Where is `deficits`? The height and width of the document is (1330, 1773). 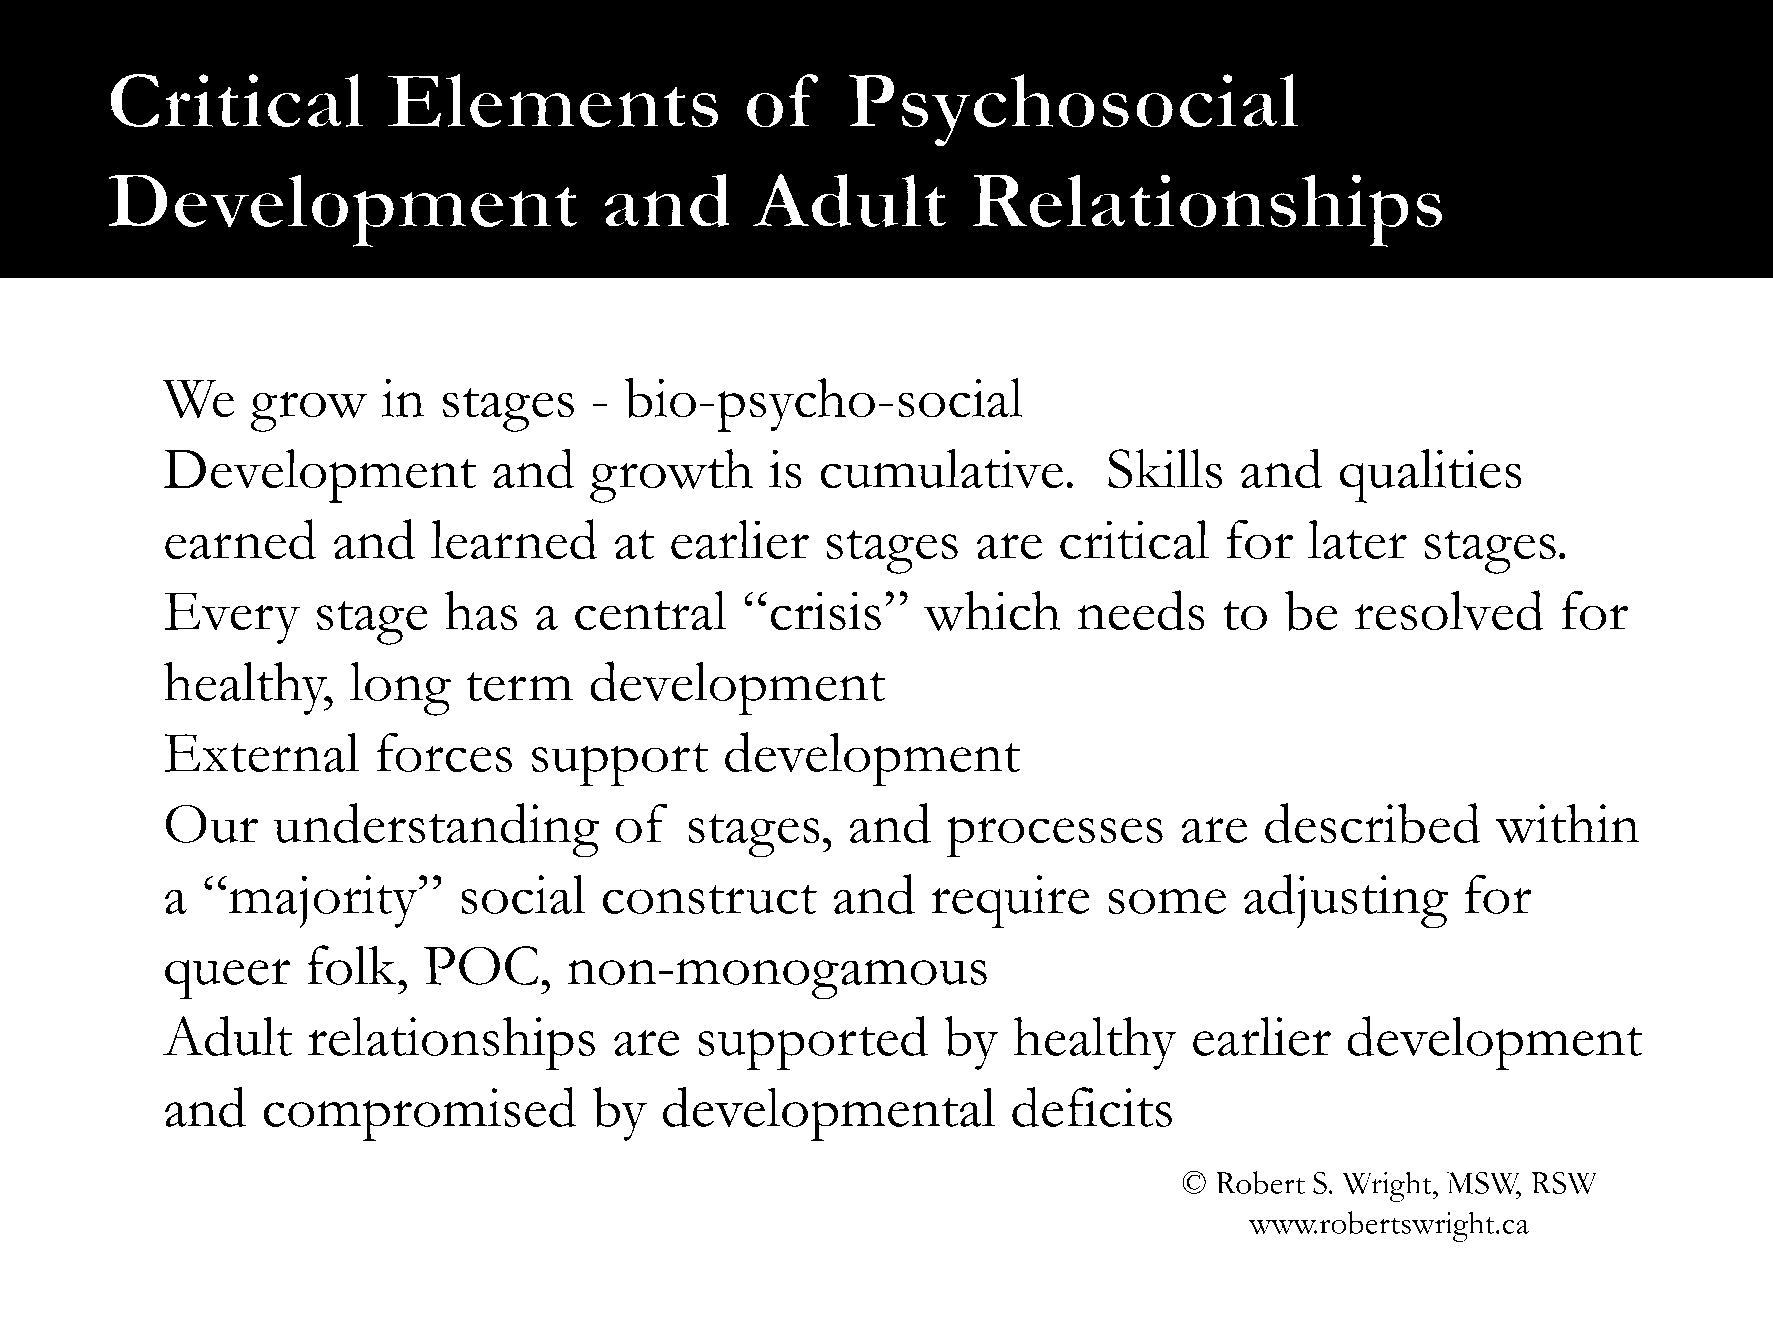
deficits is located at coordinates (1092, 1107).
